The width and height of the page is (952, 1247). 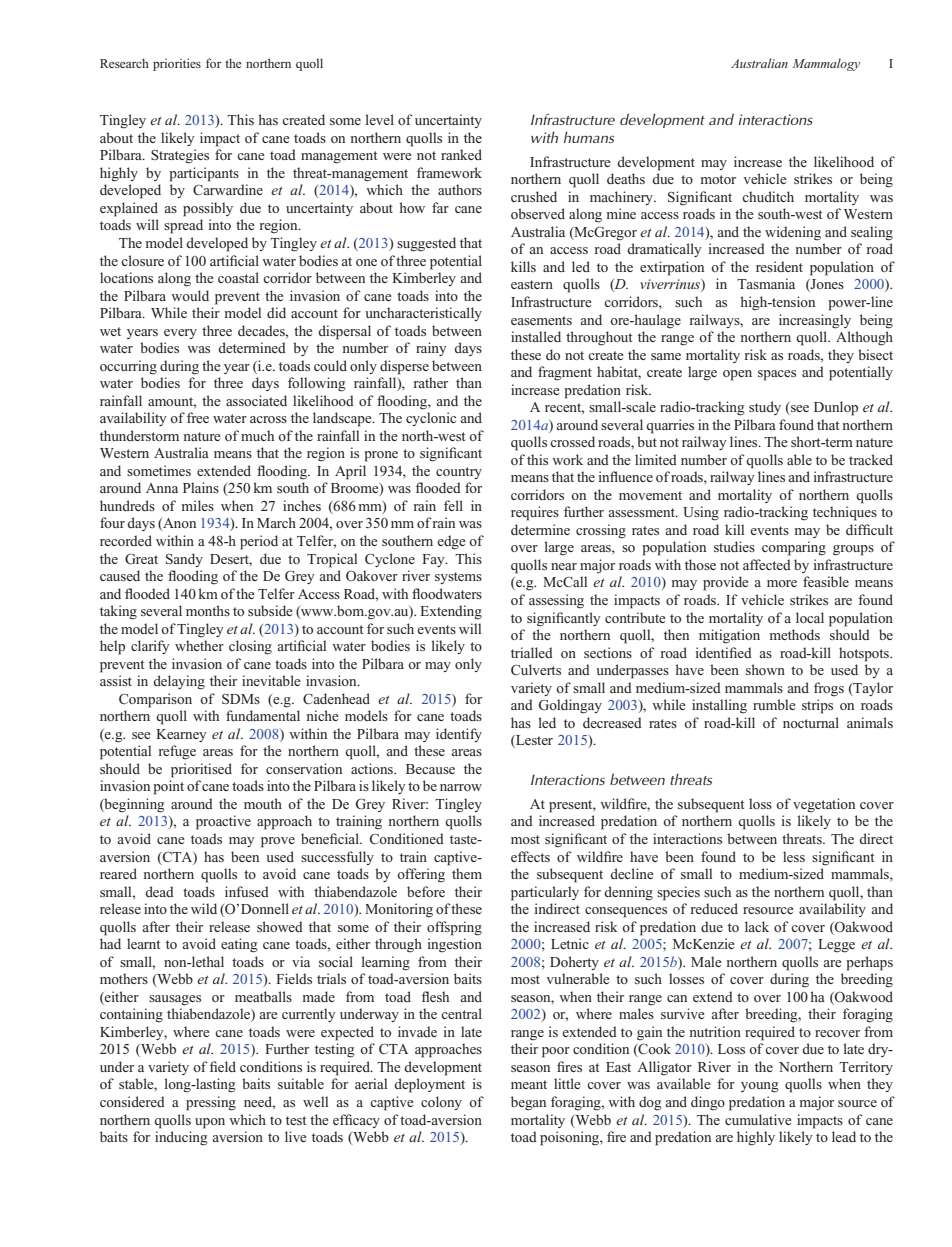 I want to click on rumble, so click(x=774, y=704).
